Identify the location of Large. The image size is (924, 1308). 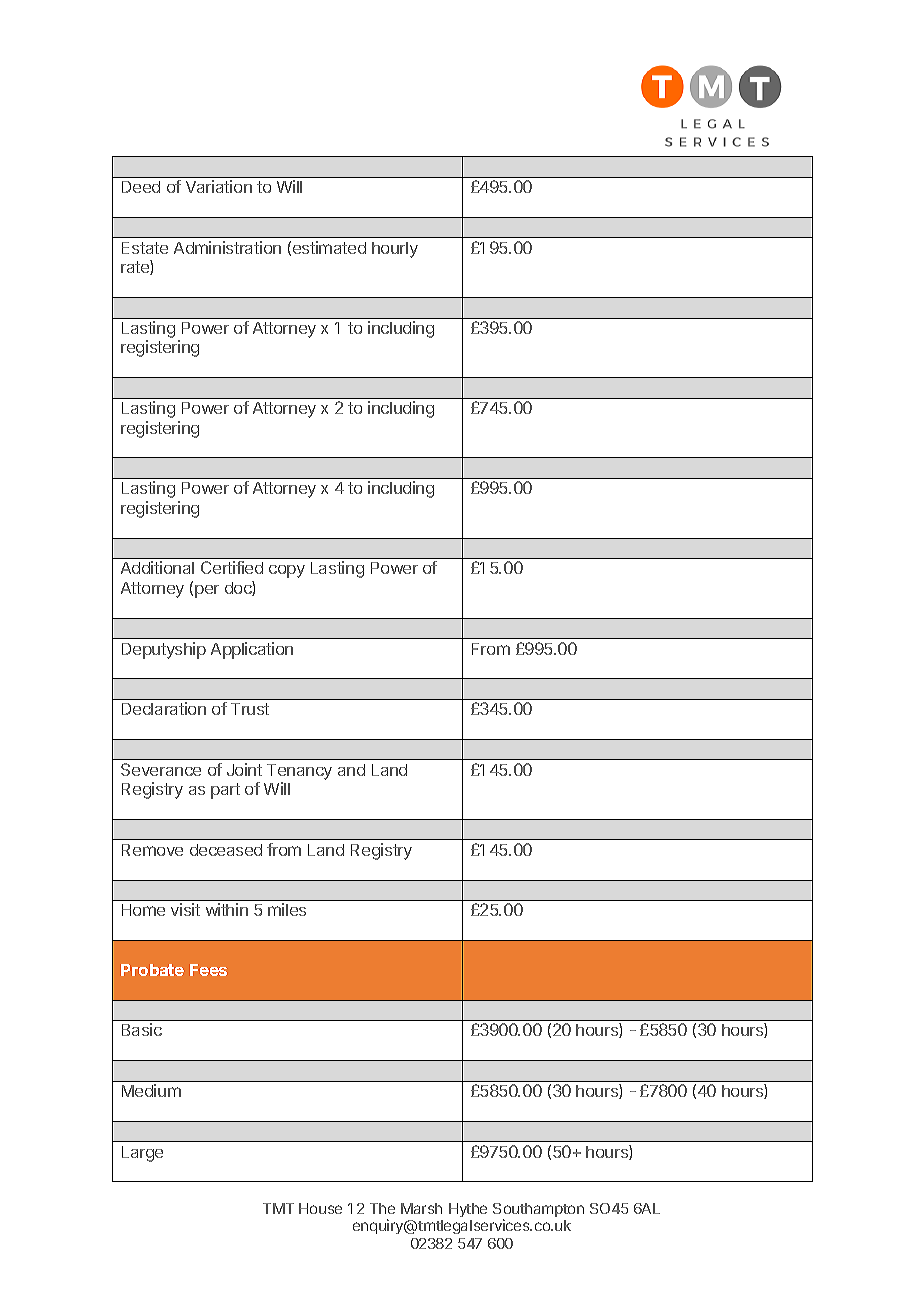
(142, 1154).
